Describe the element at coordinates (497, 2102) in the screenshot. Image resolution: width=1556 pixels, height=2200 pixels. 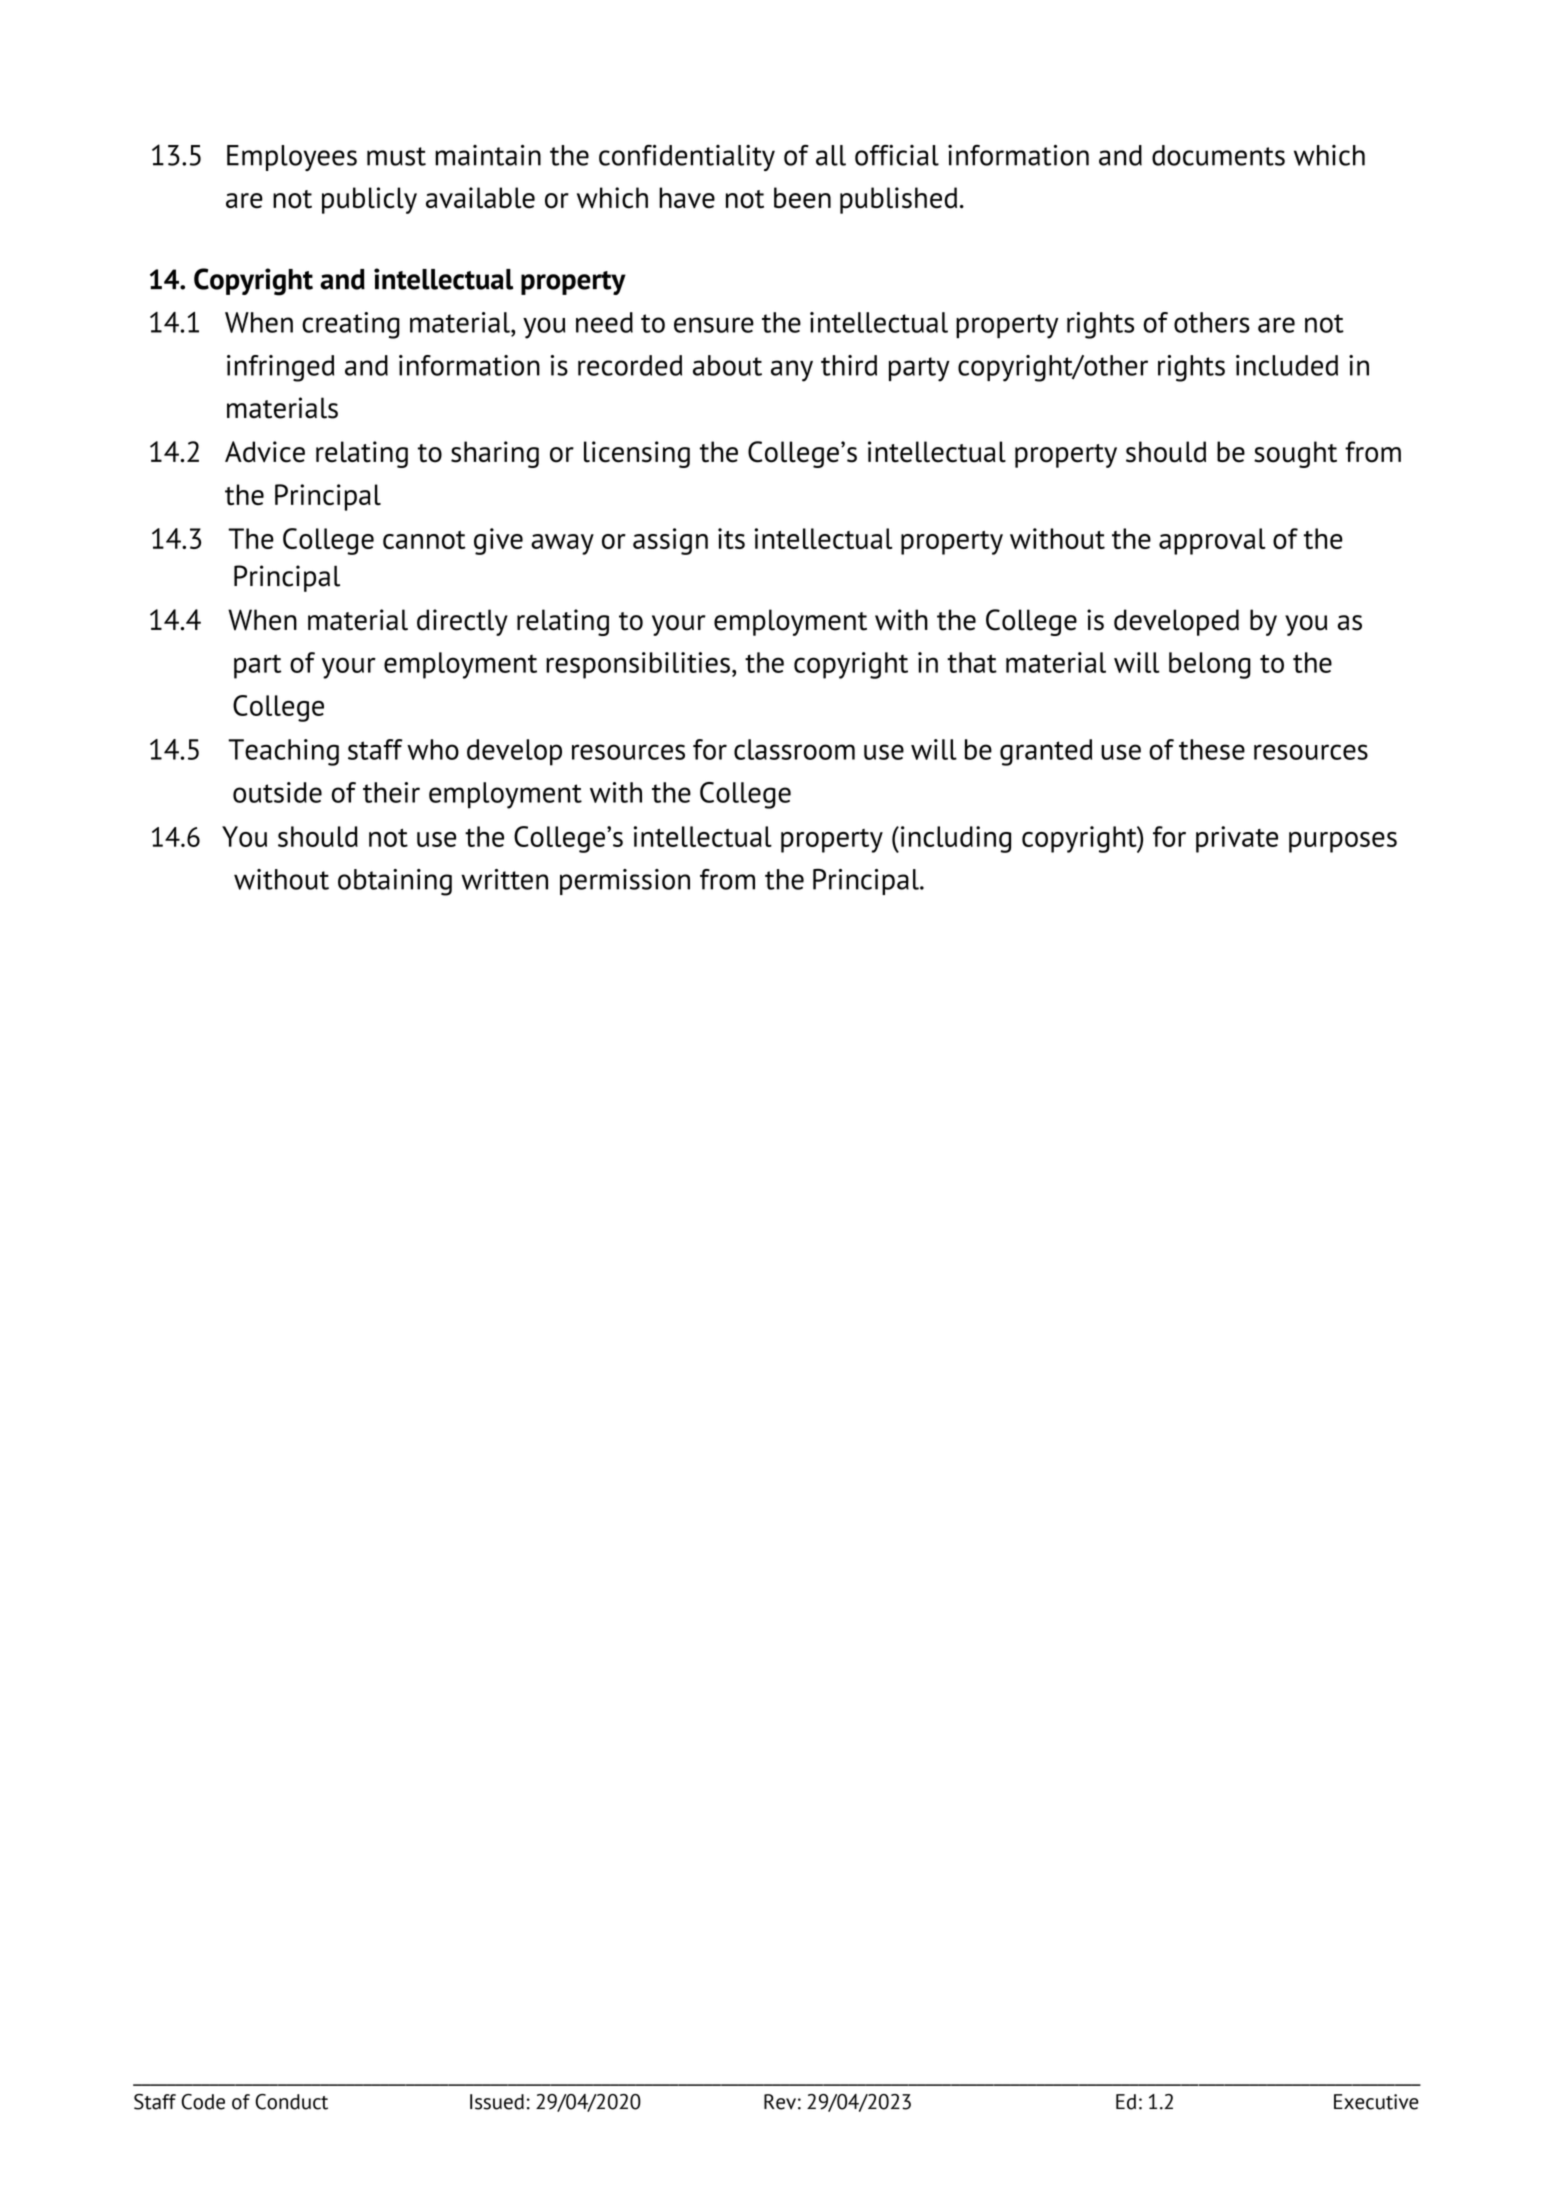
I see `Issued` at that location.
